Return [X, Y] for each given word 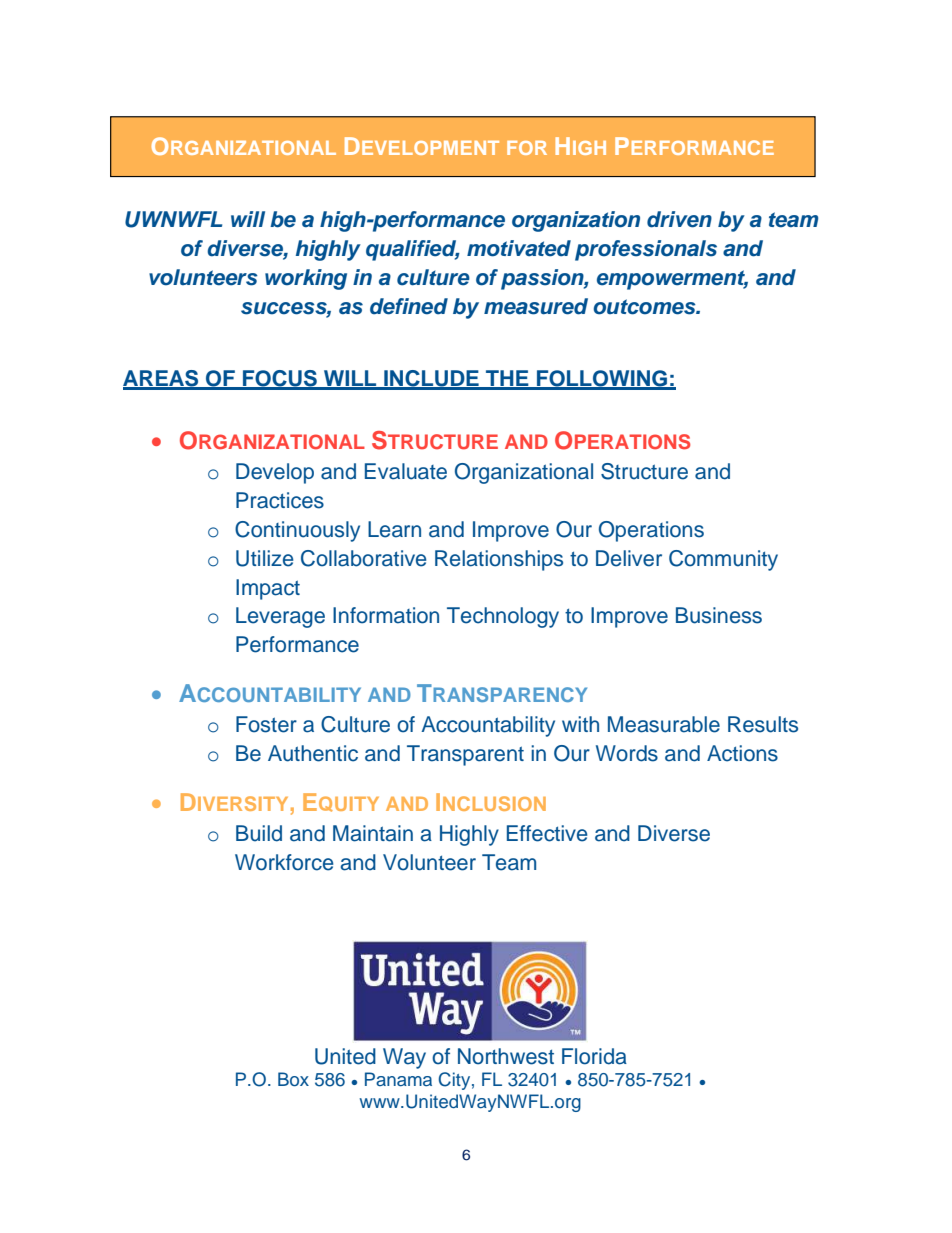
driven [679, 219]
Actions [742, 753]
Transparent [465, 755]
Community [723, 560]
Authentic [313, 753]
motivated [519, 248]
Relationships [499, 560]
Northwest [506, 1056]
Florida [594, 1056]
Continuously [297, 531]
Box [293, 1079]
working [306, 279]
